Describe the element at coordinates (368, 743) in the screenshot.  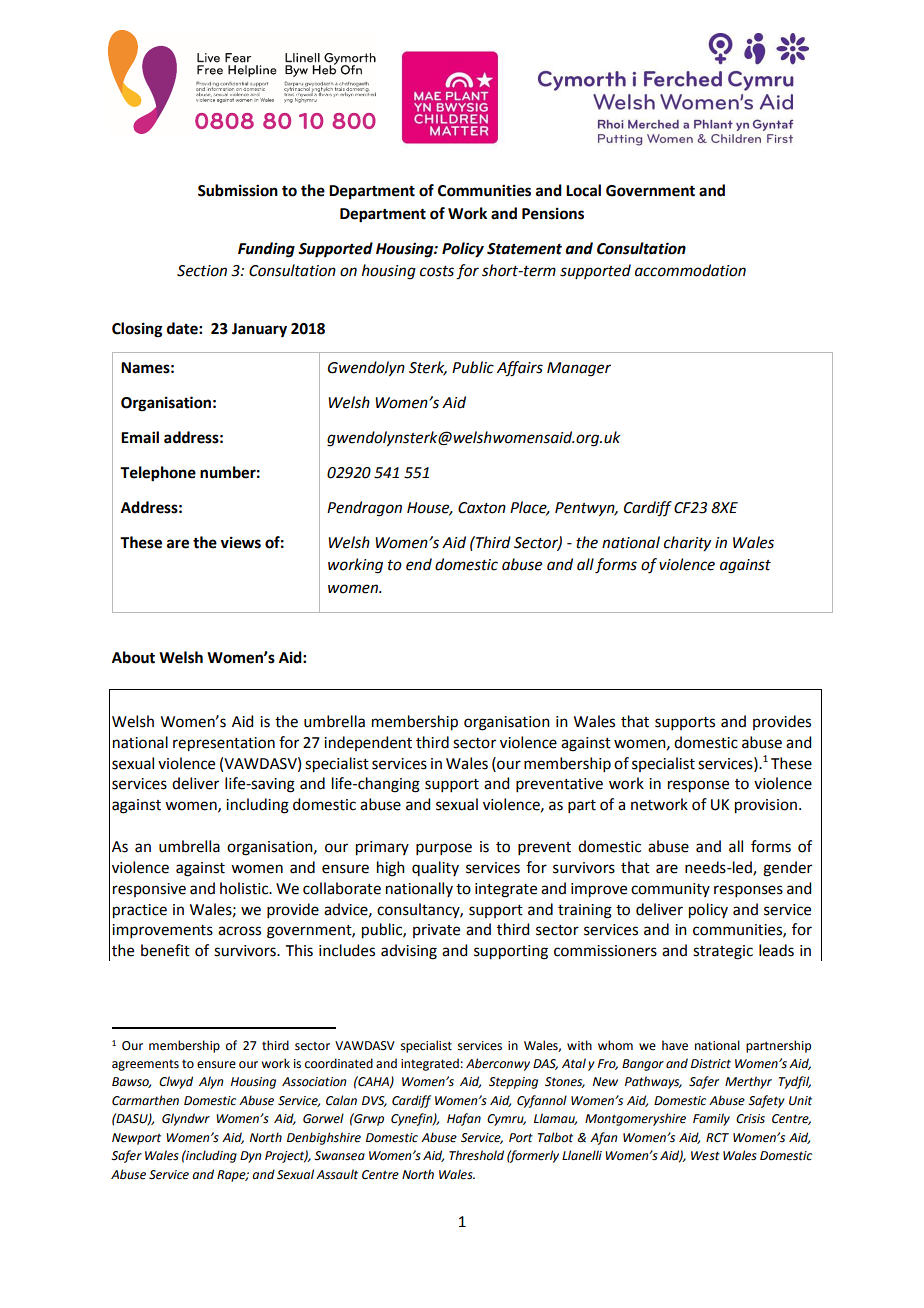
I see `independent` at that location.
